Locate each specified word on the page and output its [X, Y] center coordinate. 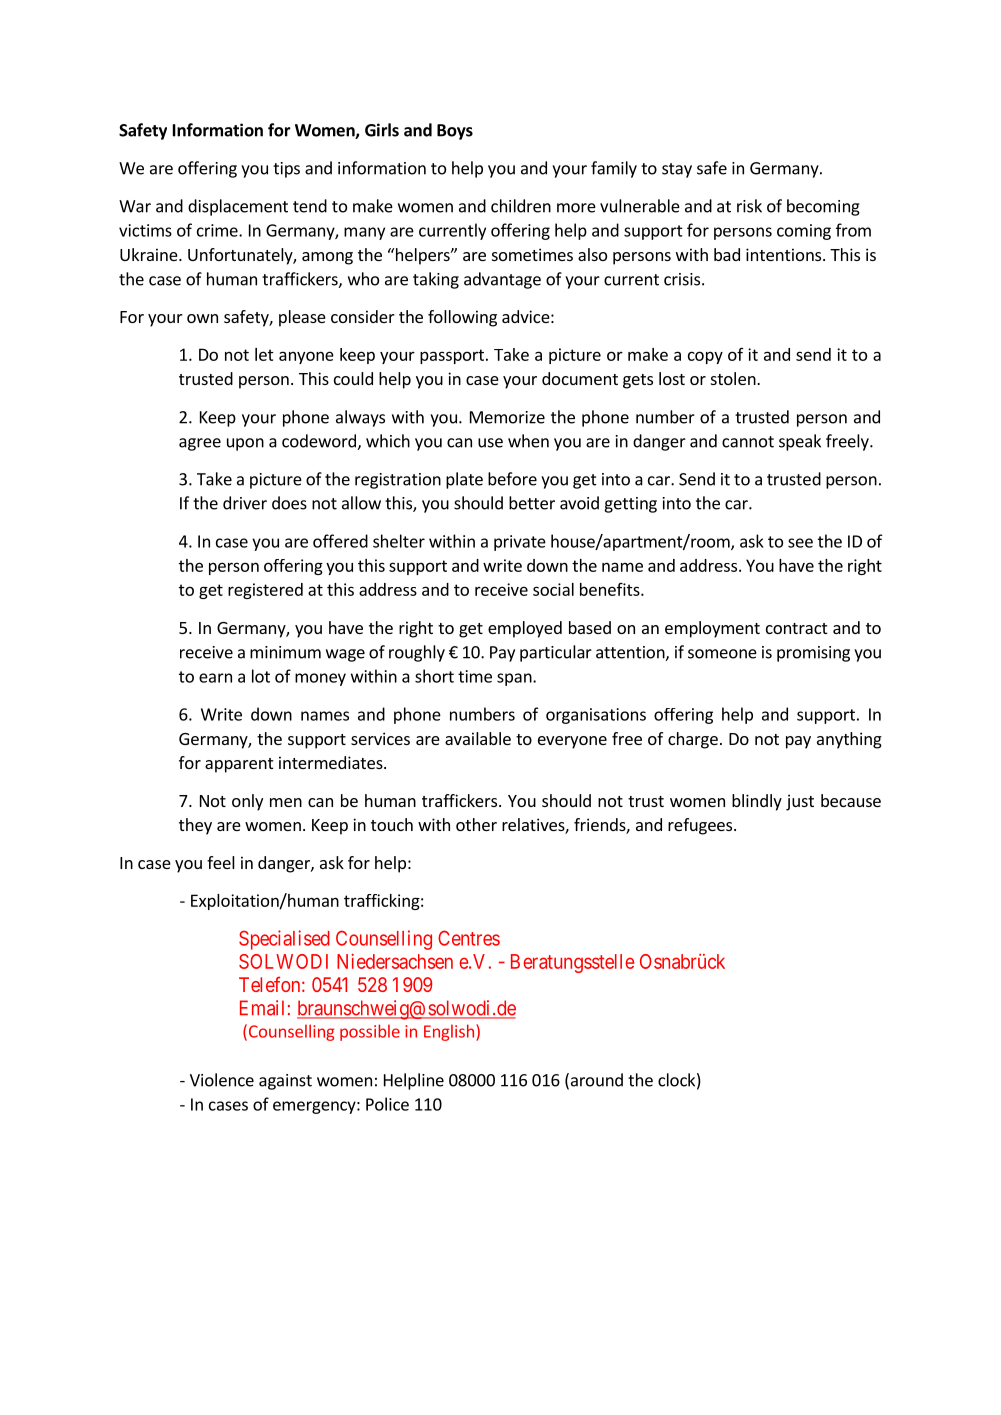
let [264, 354]
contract [796, 628]
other [476, 824]
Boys [455, 132]
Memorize [507, 417]
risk [749, 206]
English [449, 1032]
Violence [222, 1080]
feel [221, 862]
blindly [757, 802]
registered [265, 591]
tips [286, 170]
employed [525, 629]
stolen [734, 378]
